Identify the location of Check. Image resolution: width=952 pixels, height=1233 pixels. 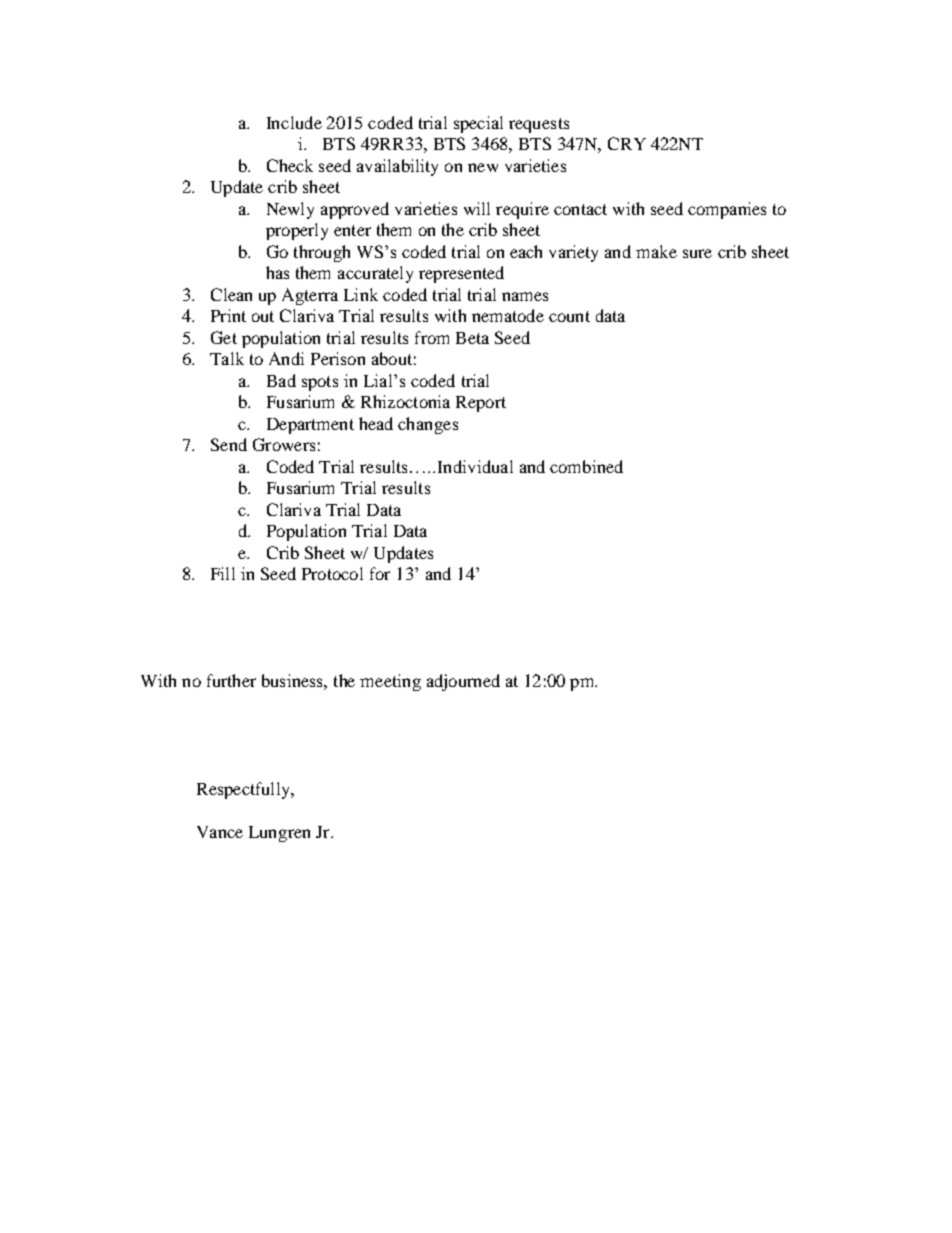
(290, 165).
